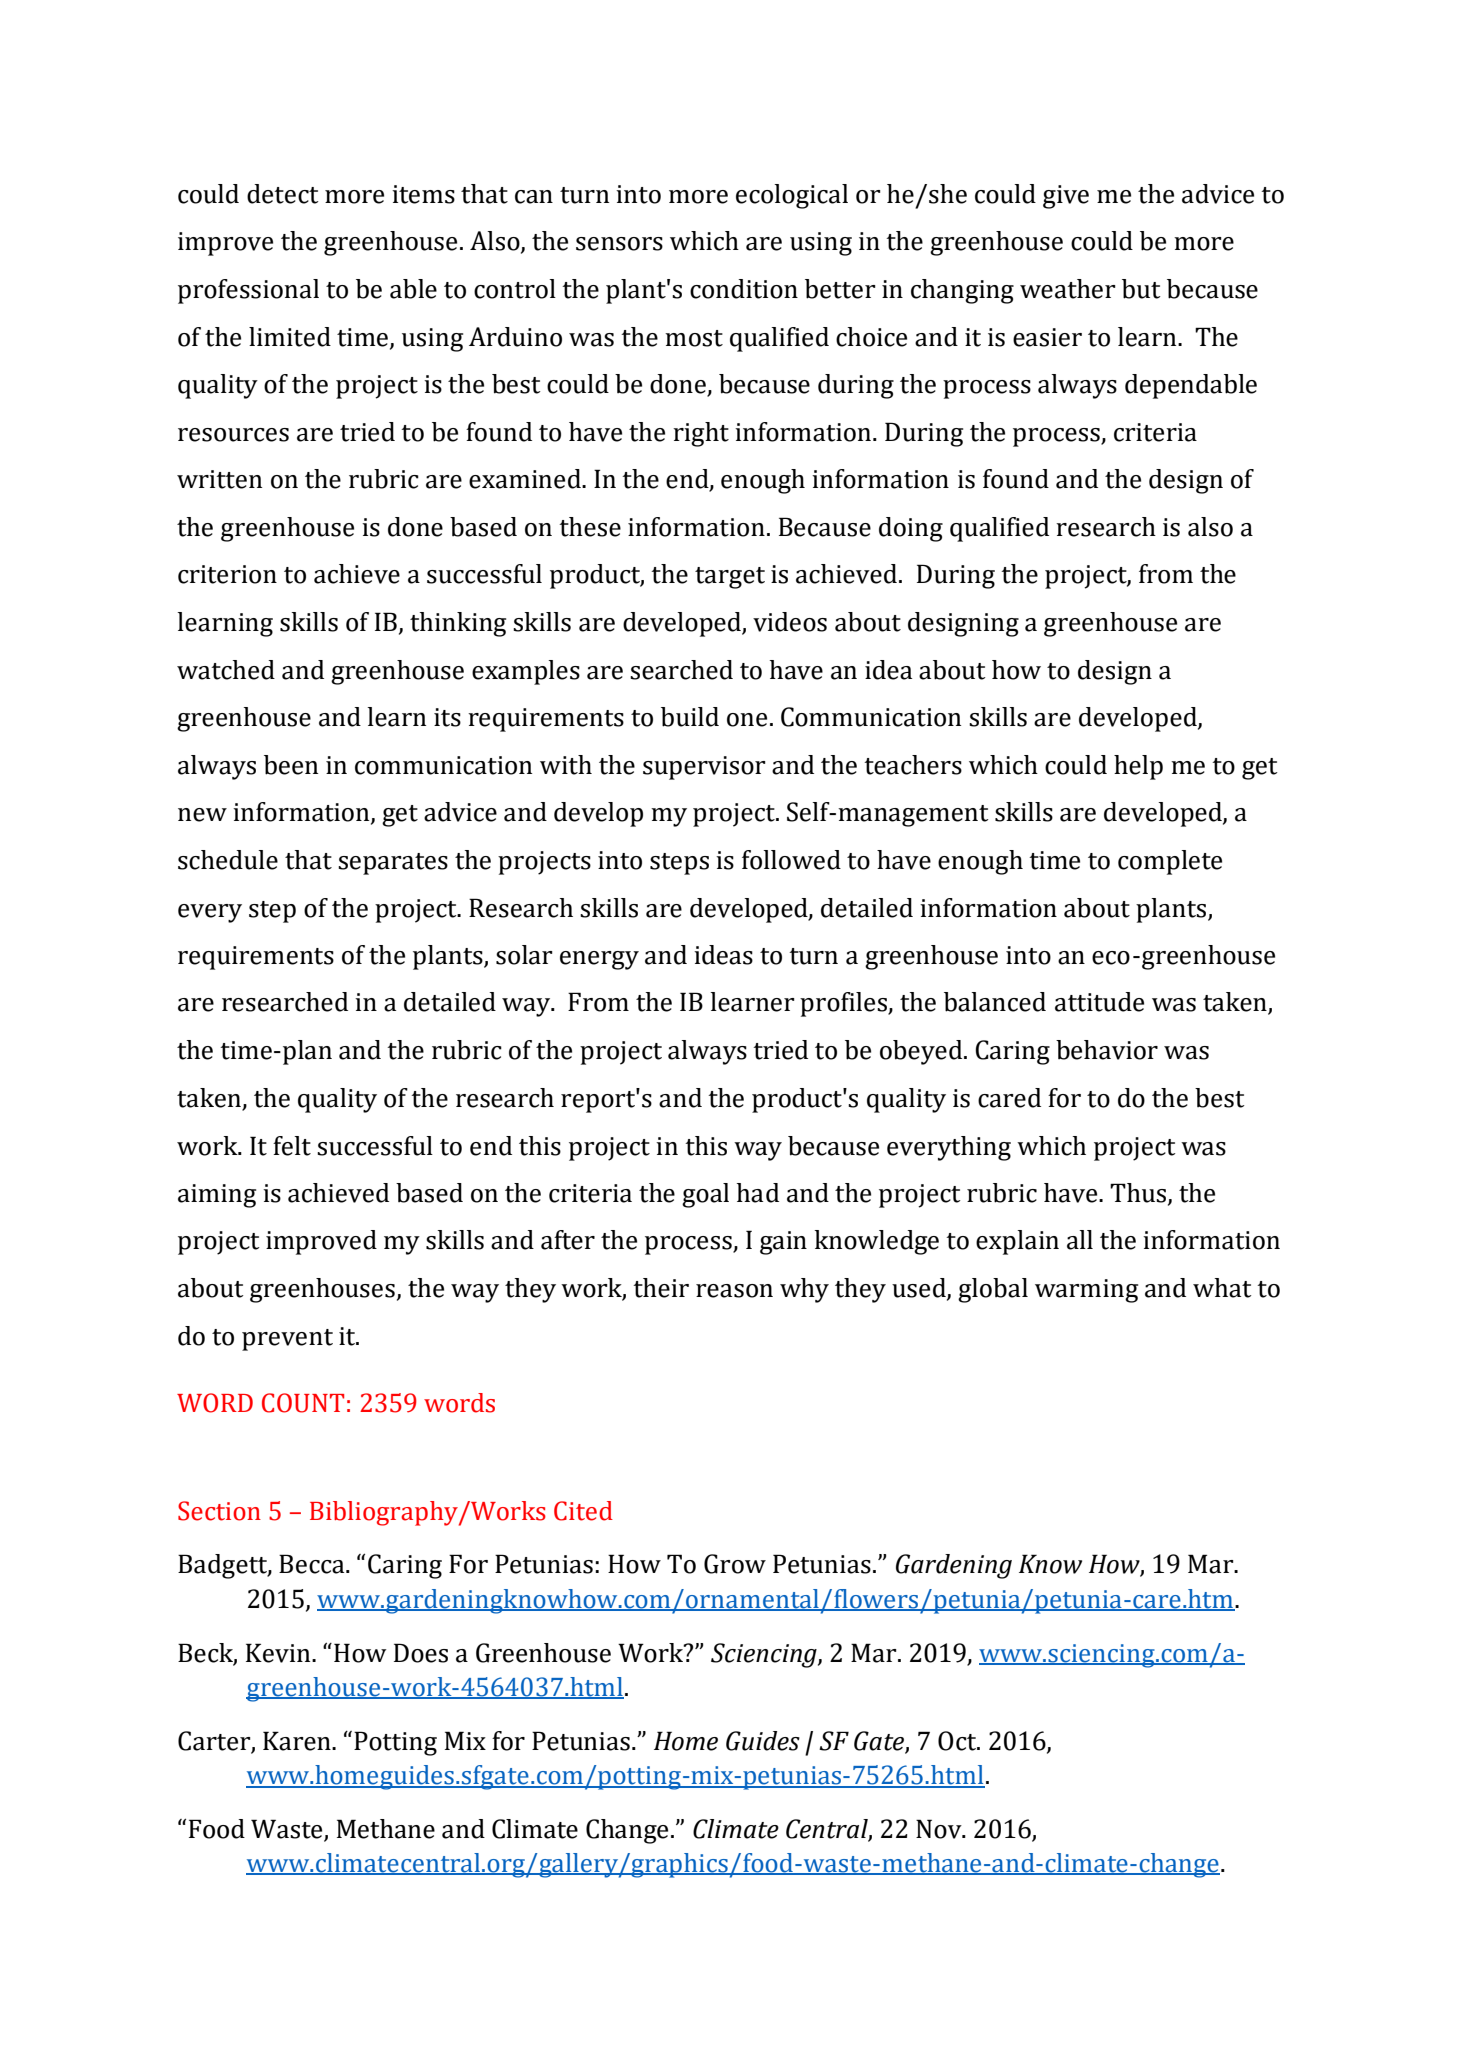 This document has height=2070, width=1463. I want to click on target, so click(730, 578).
